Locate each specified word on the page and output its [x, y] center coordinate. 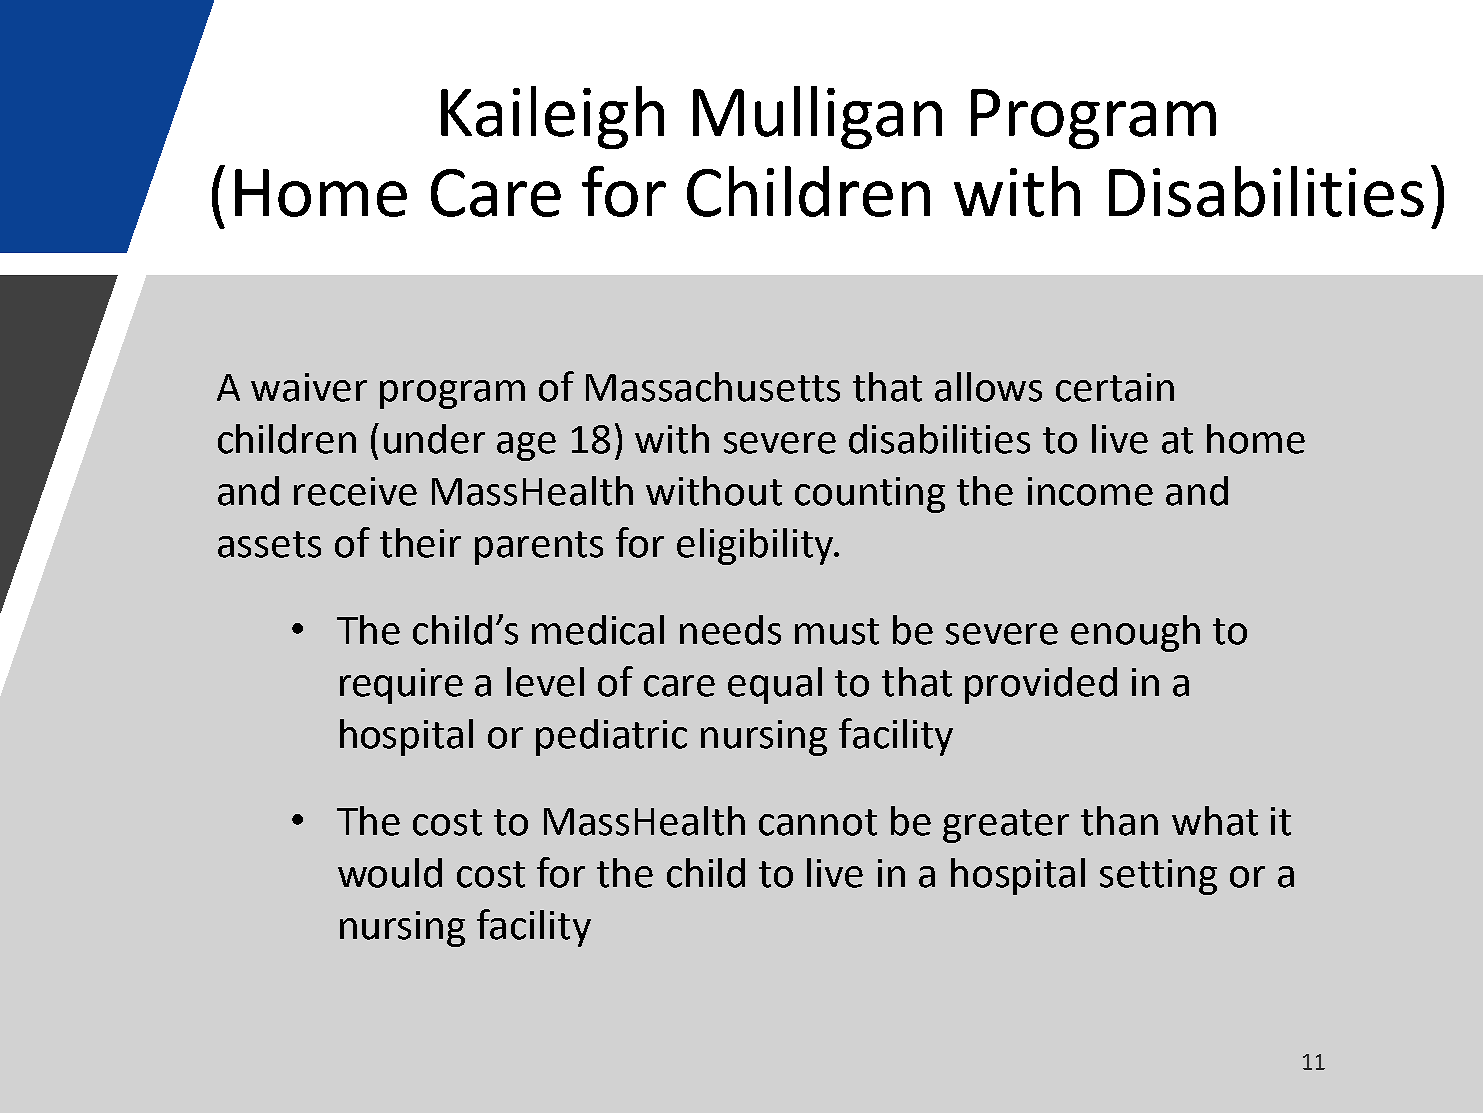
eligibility [756, 546]
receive [355, 491]
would [390, 873]
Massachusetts [713, 387]
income [1090, 491]
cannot [818, 822]
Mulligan [817, 117]
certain [1115, 387]
